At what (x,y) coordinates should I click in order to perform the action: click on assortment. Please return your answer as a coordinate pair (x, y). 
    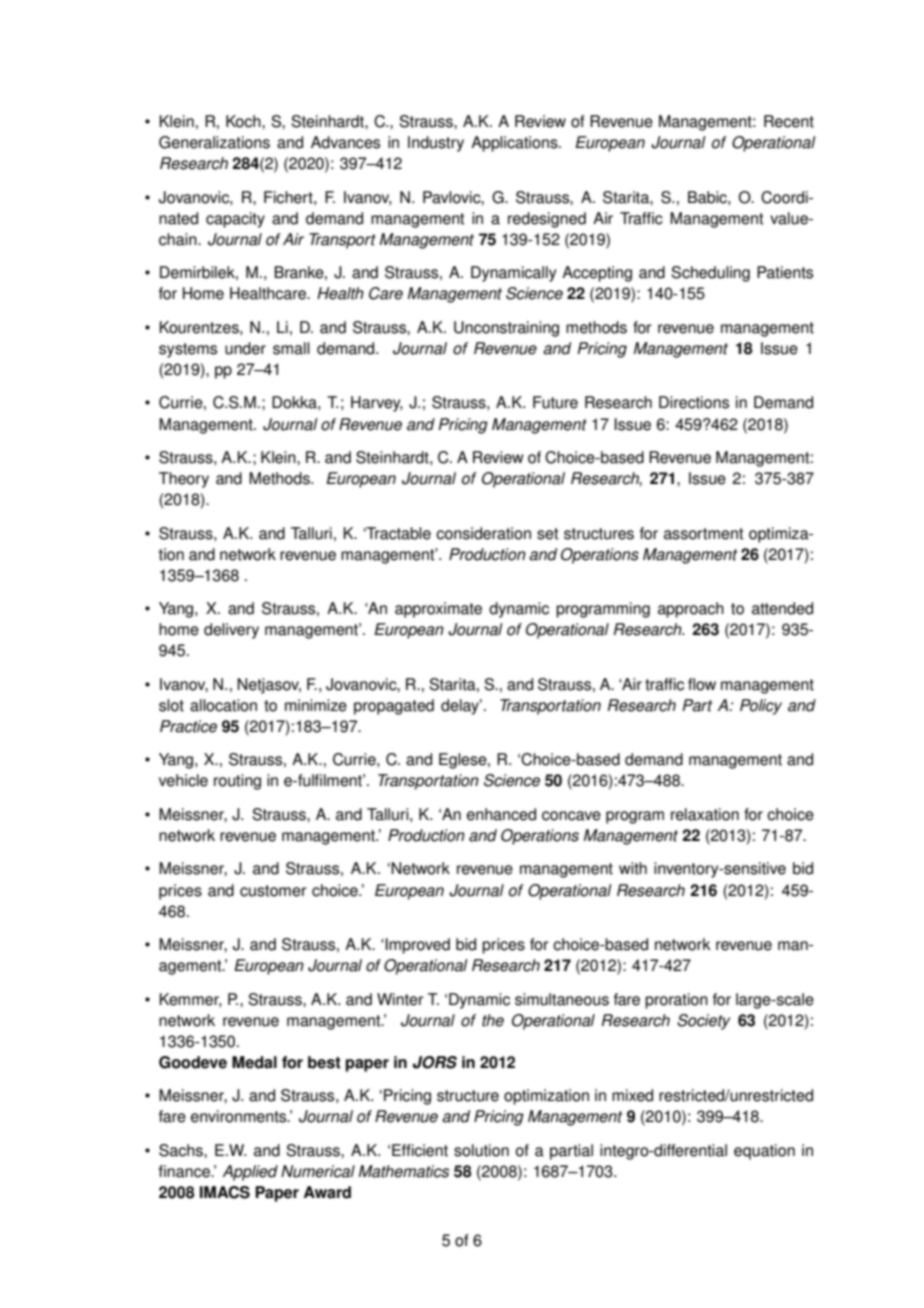
    Looking at the image, I should click on (703, 534).
